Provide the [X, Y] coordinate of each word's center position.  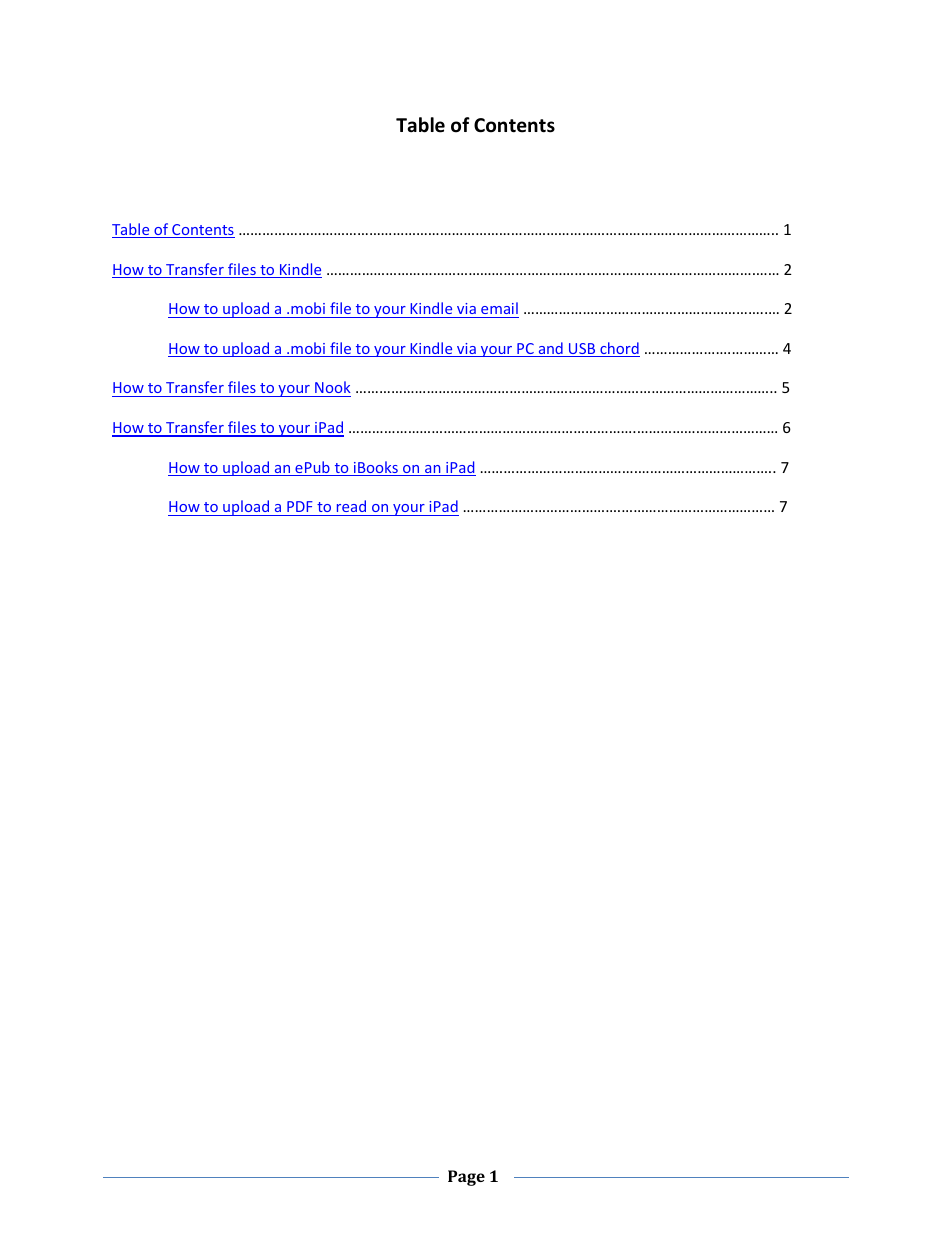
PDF [300, 506]
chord [619, 349]
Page [466, 1178]
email [499, 308]
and [550, 349]
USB [582, 350]
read [351, 506]
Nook [332, 389]
